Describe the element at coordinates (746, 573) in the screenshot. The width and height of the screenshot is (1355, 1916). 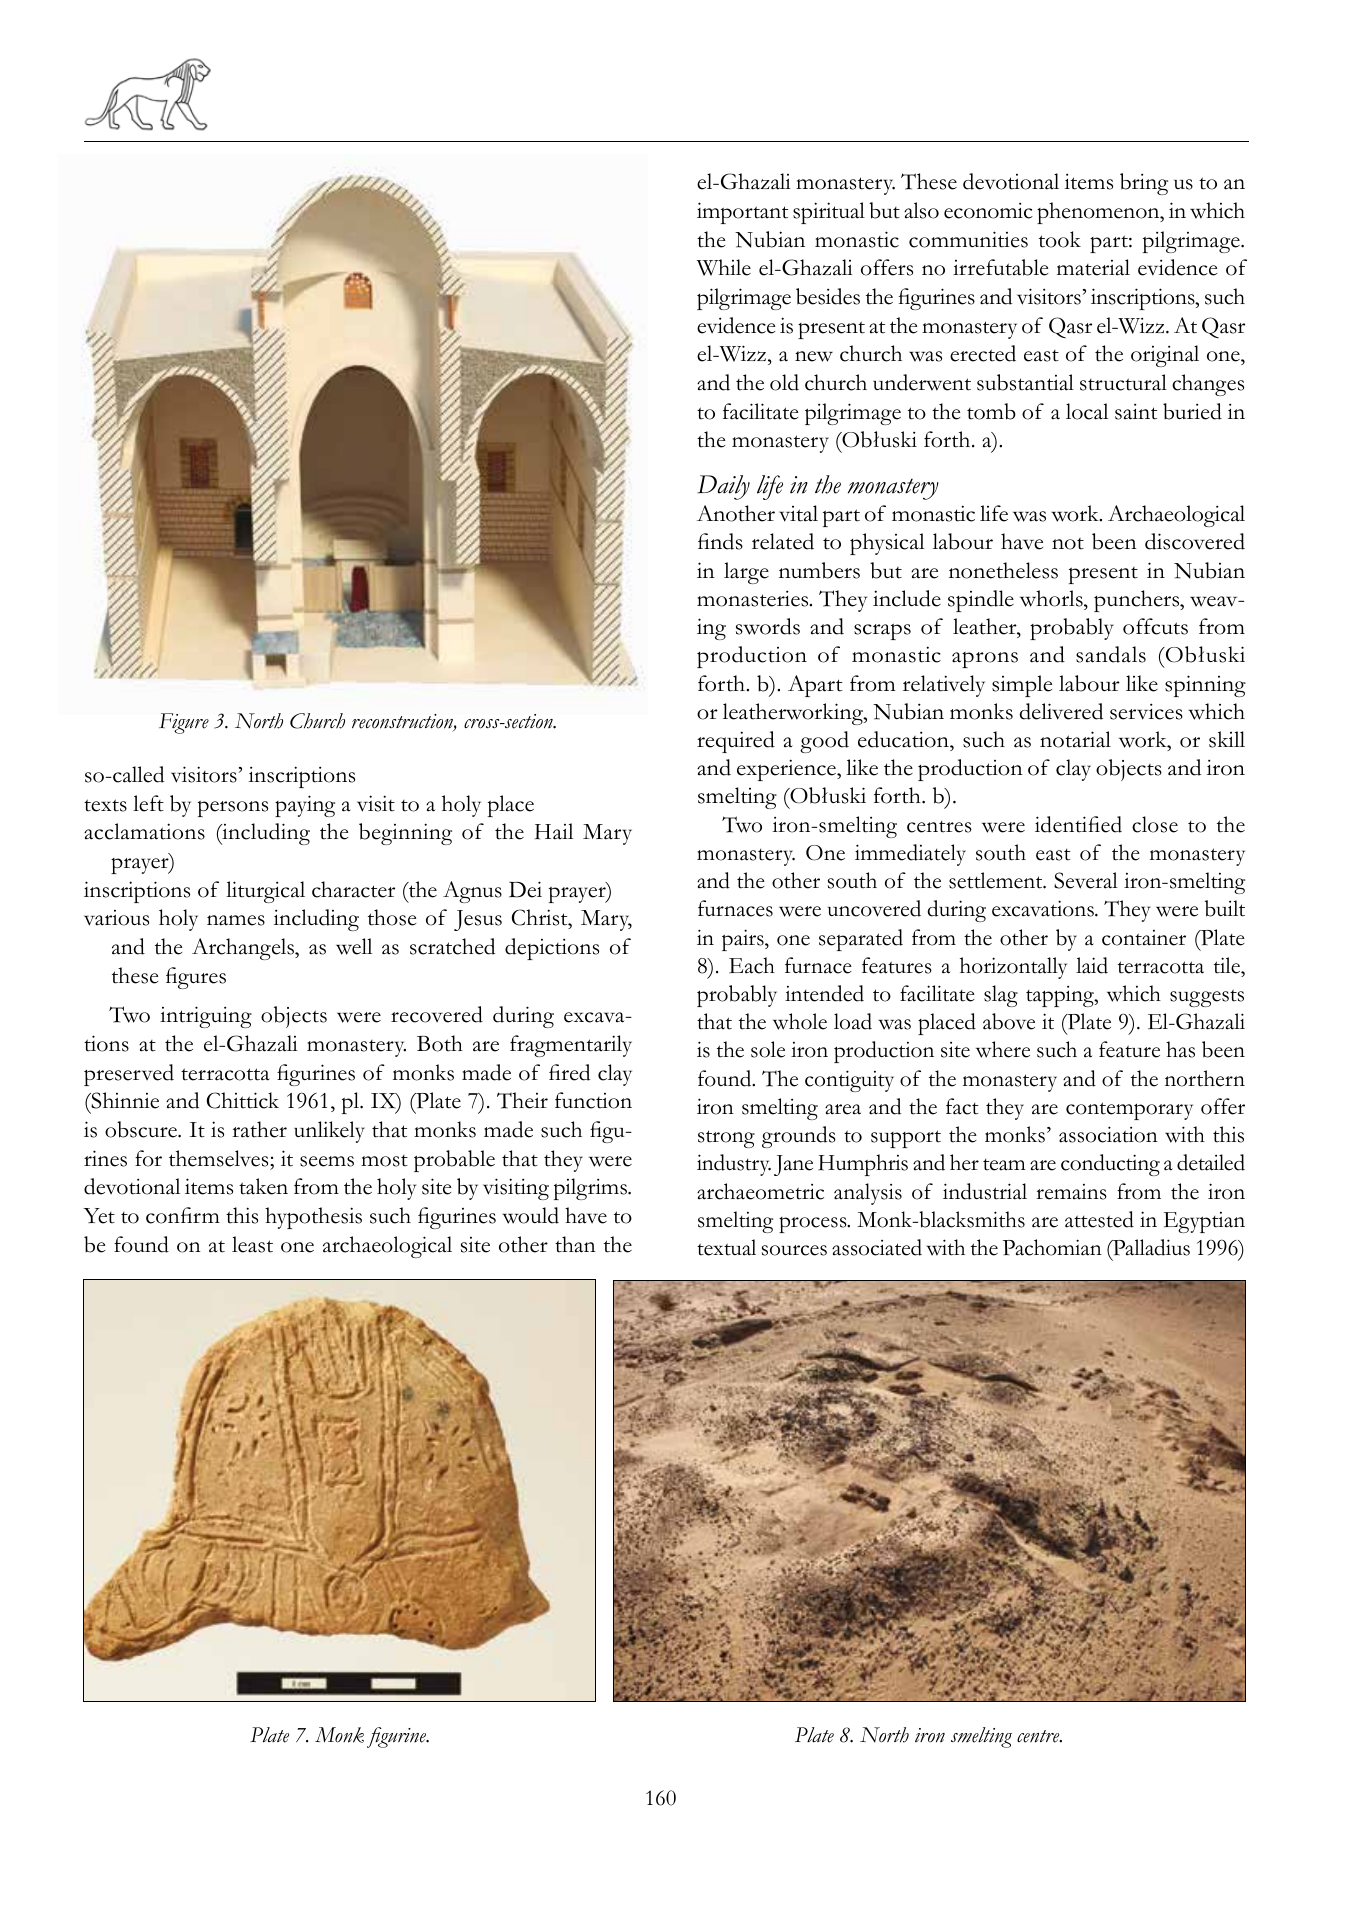
I see `large` at that location.
